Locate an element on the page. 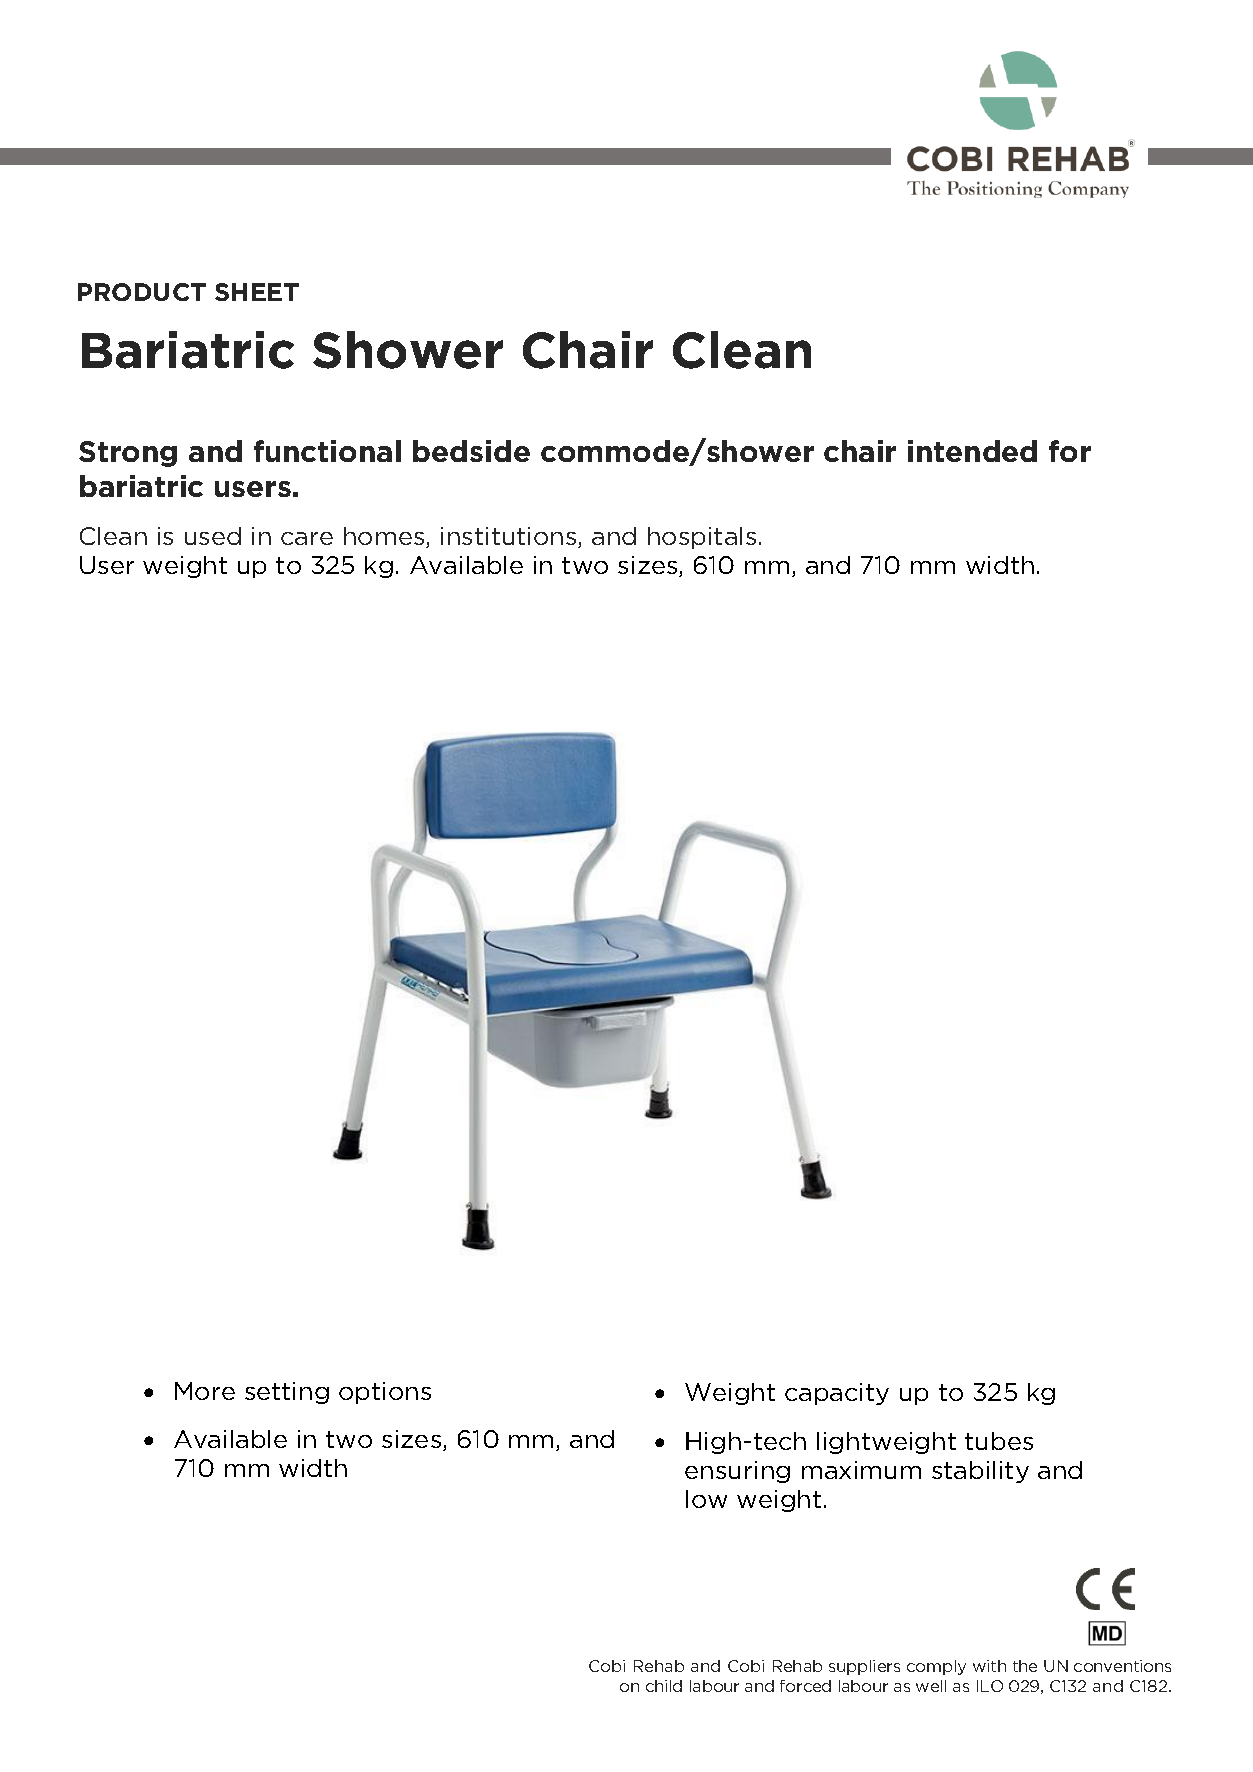 The width and height of the document is (1253, 1772). stability is located at coordinates (980, 1472).
